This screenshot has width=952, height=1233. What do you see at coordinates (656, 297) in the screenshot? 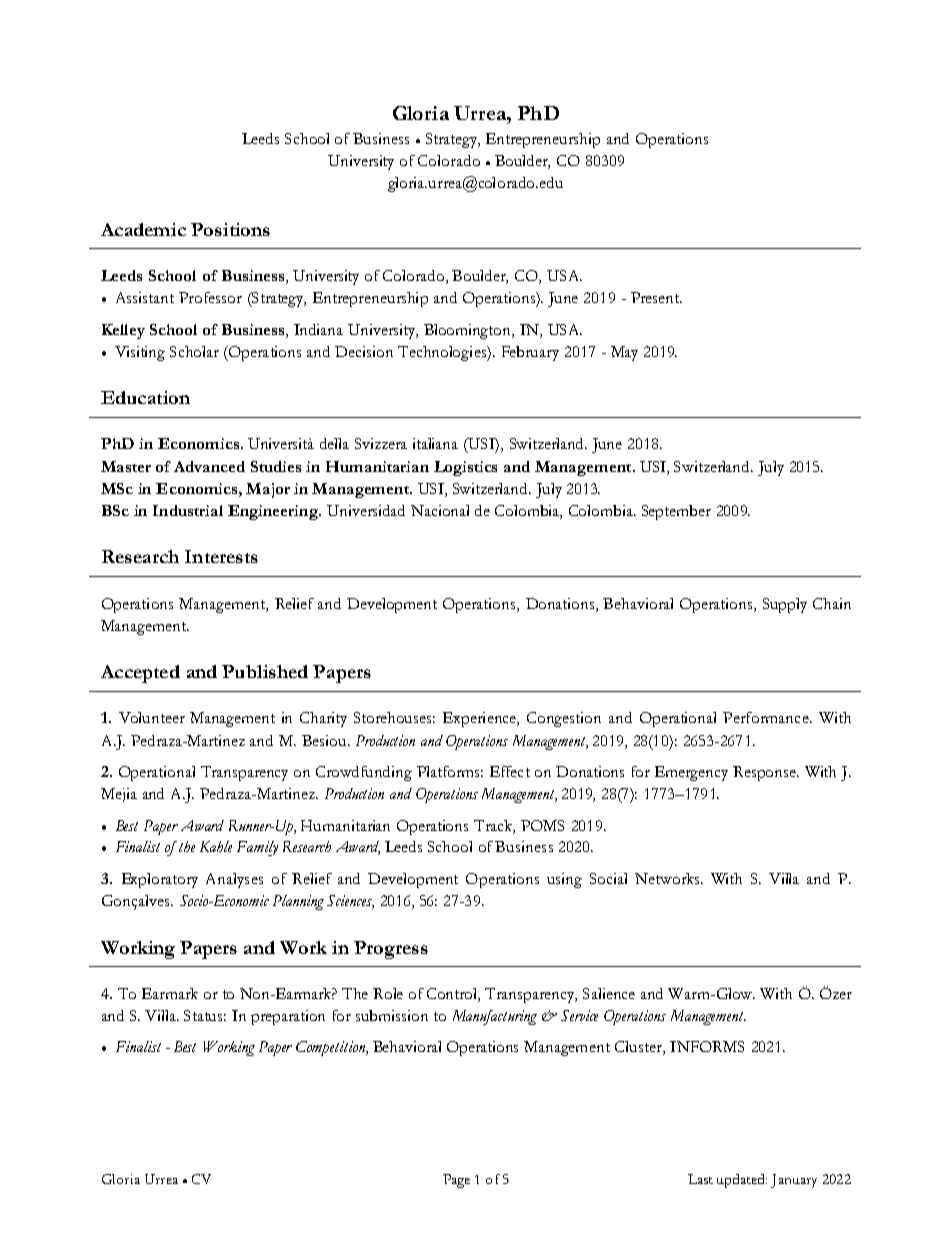
I see `Present` at bounding box center [656, 297].
